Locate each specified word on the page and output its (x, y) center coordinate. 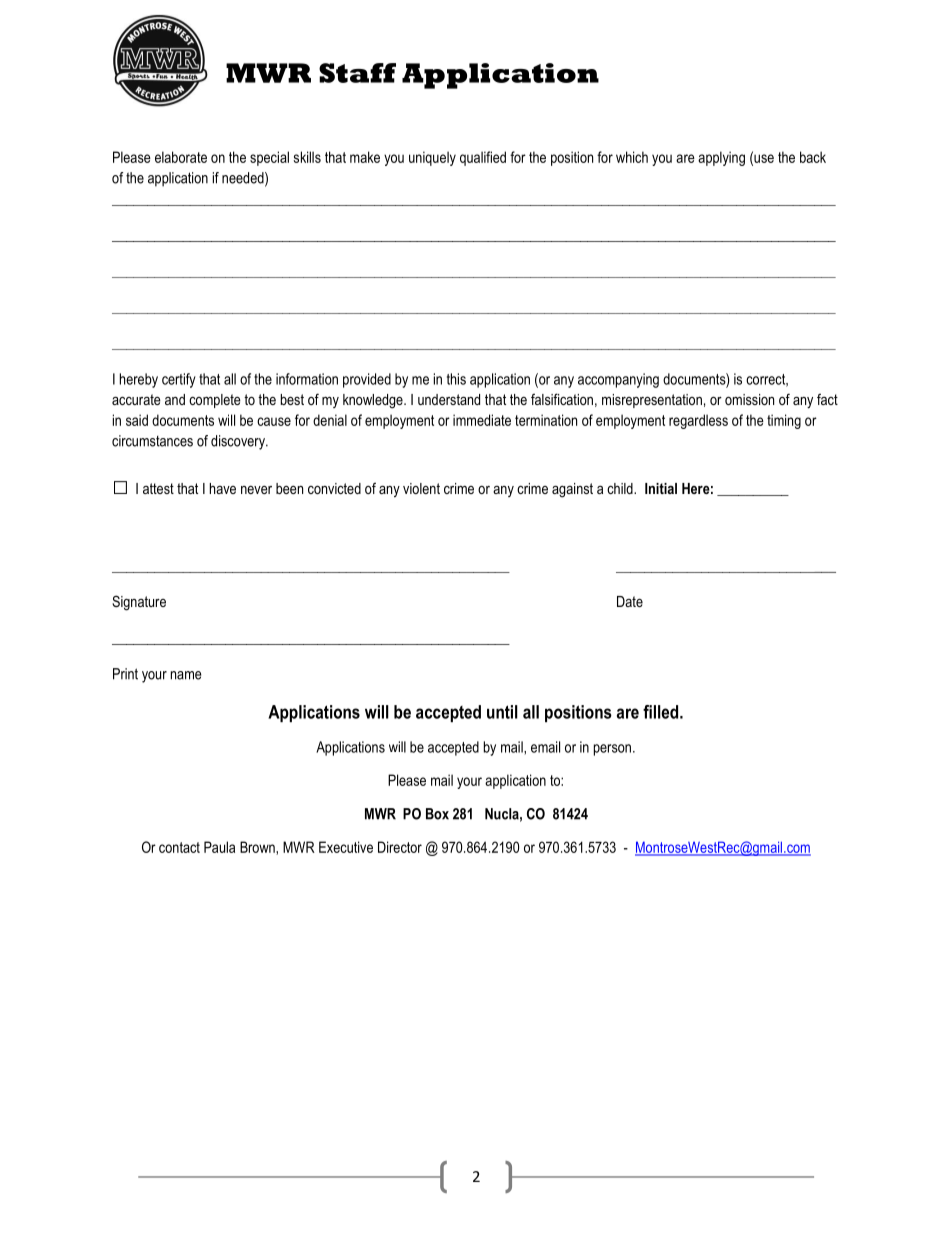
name (186, 675)
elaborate (181, 157)
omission (749, 399)
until (502, 712)
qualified (483, 158)
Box (437, 814)
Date (630, 601)
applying (721, 158)
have (223, 488)
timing (784, 421)
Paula (219, 847)
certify (179, 380)
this (456, 379)
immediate (482, 420)
